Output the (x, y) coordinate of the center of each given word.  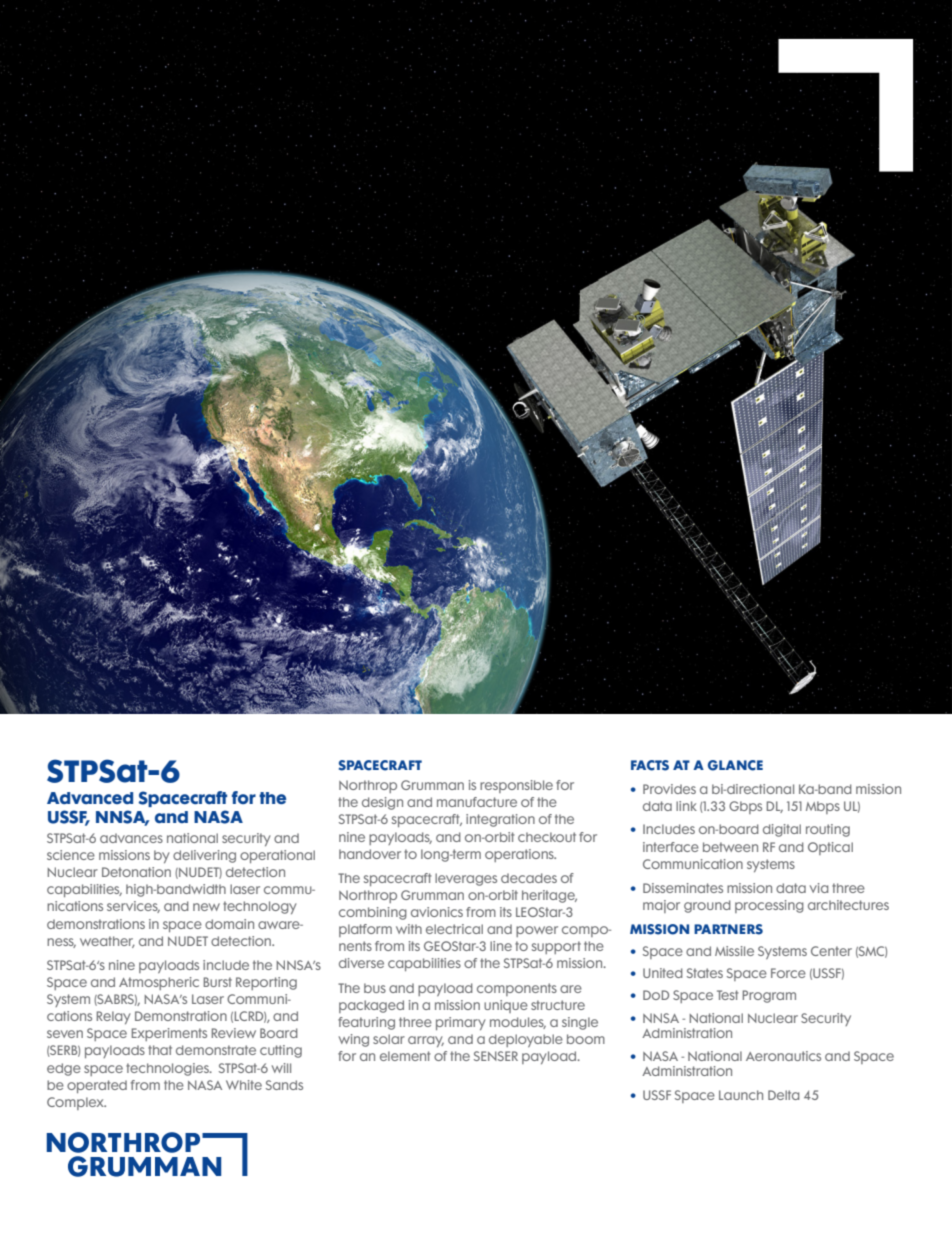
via (819, 888)
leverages (466, 879)
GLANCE (735, 765)
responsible (516, 786)
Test (728, 995)
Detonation (136, 872)
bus (375, 988)
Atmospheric (159, 983)
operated (97, 1086)
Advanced (90, 798)
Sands (284, 1085)
